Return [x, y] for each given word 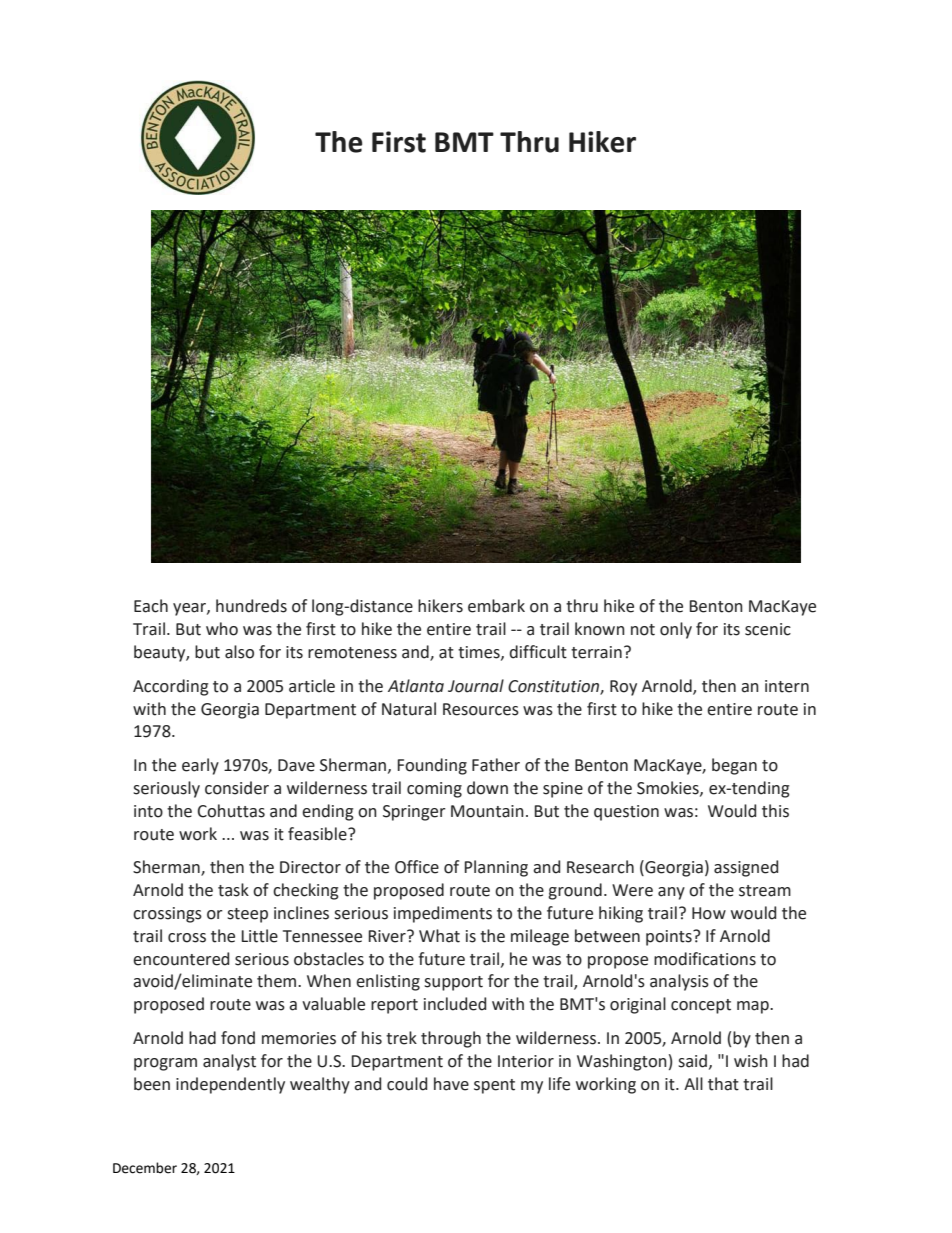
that [723, 1084]
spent [494, 1086]
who [222, 629]
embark [496, 606]
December [145, 1168]
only [676, 630]
